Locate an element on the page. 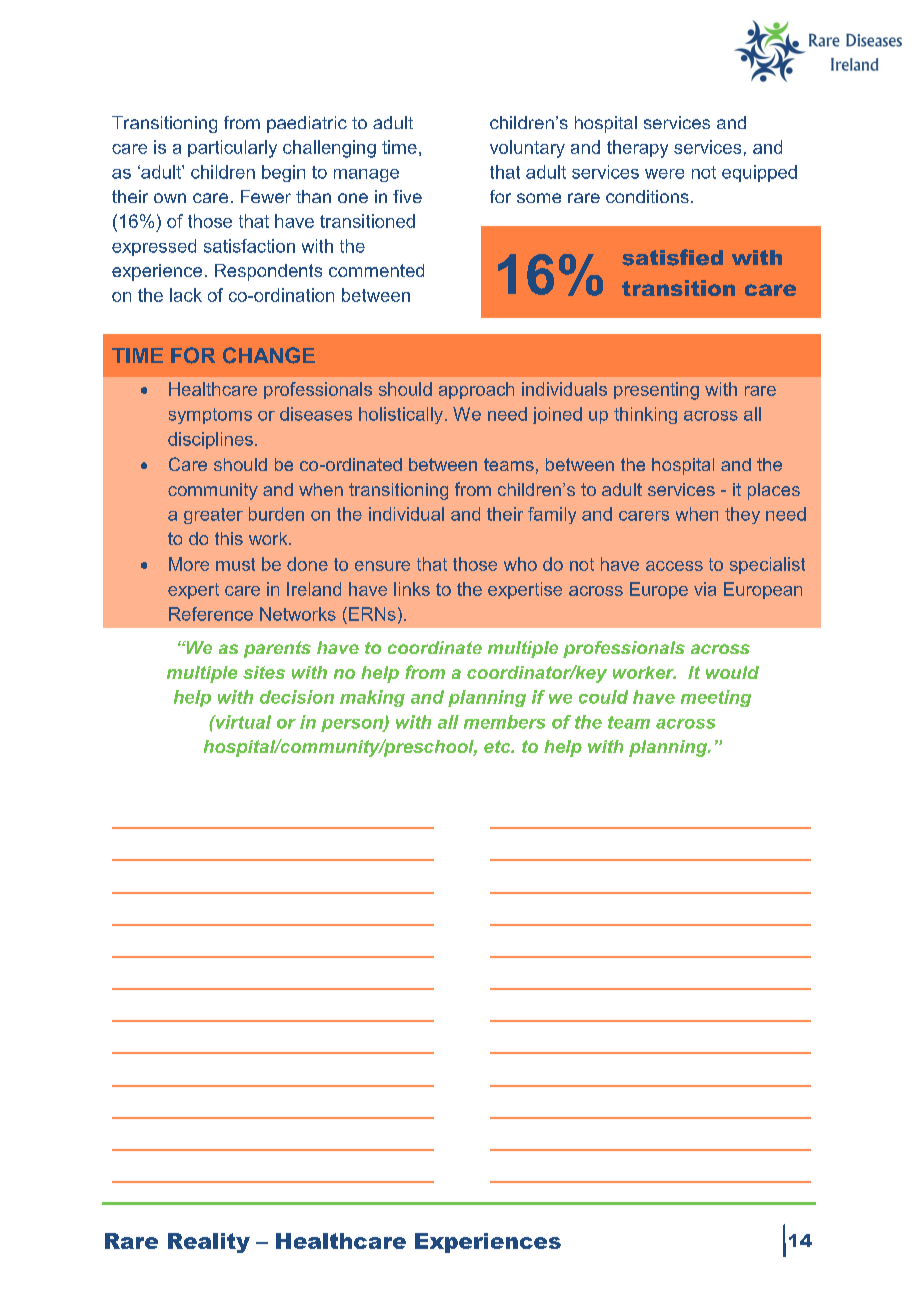 The image size is (924, 1308). members is located at coordinates (504, 722).
